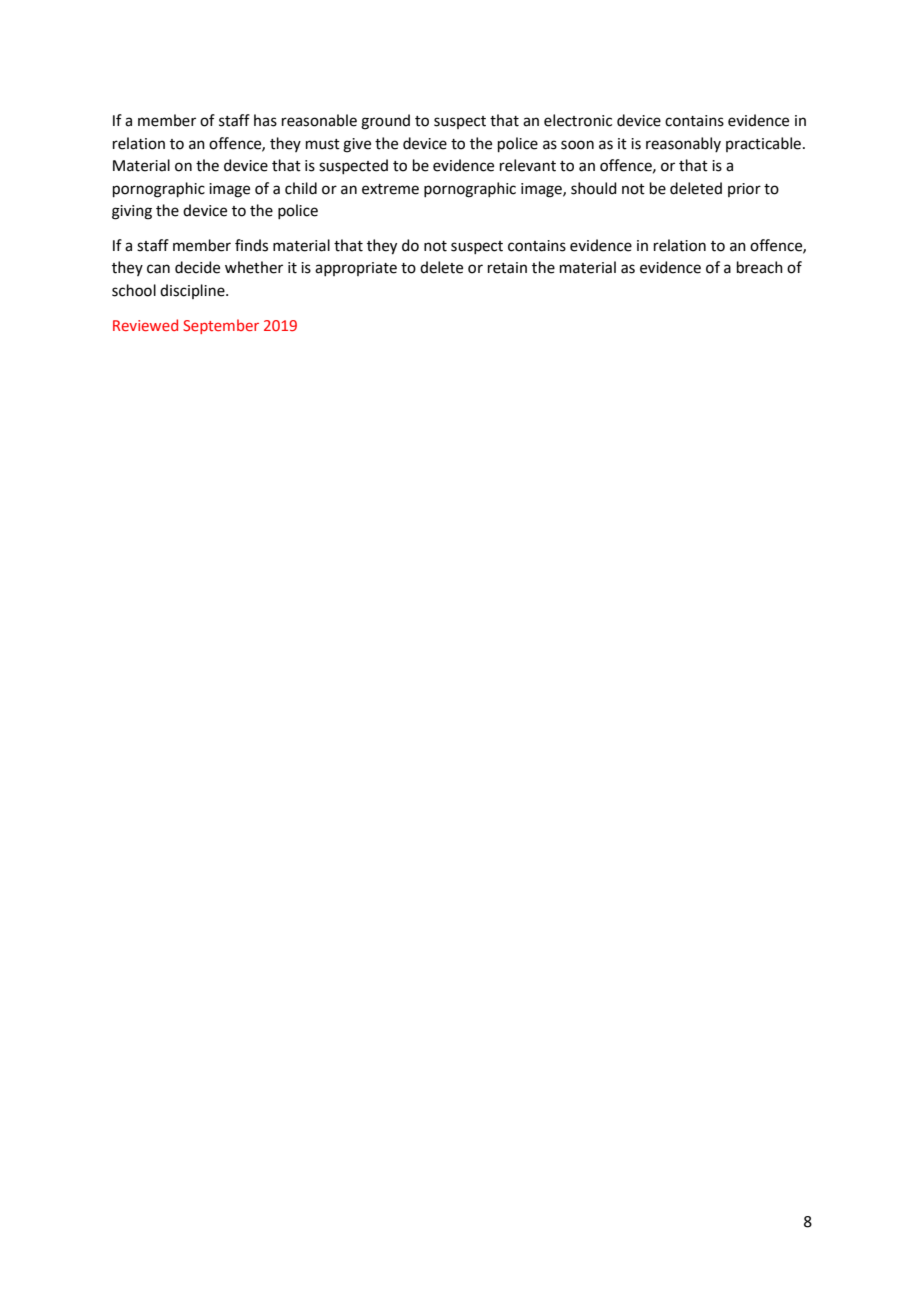 Image resolution: width=924 pixels, height=1307 pixels. Describe the element at coordinates (356, 269) in the screenshot. I see `appropriate` at that location.
